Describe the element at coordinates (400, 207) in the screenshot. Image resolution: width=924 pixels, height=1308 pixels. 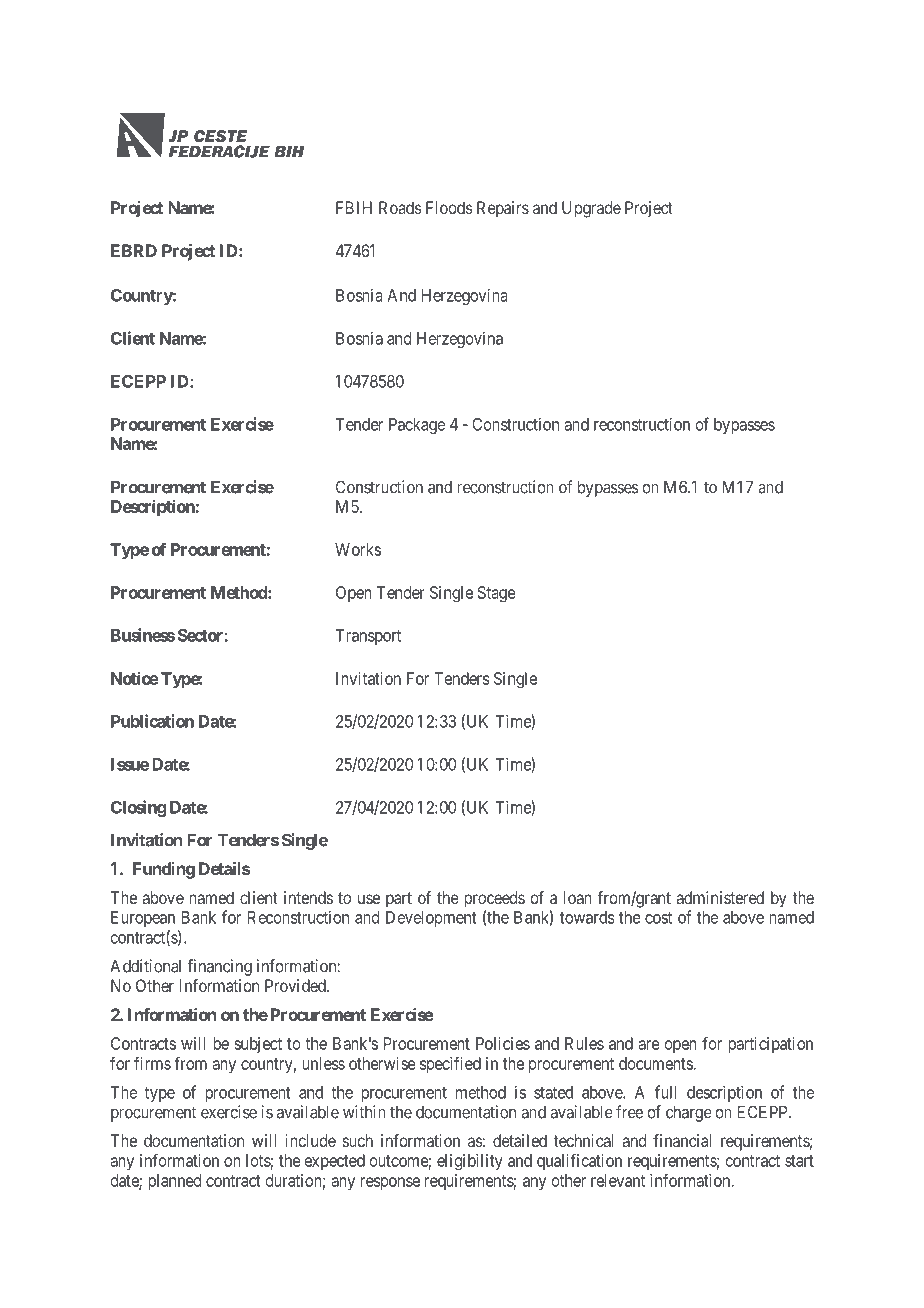
I see `Roads` at that location.
